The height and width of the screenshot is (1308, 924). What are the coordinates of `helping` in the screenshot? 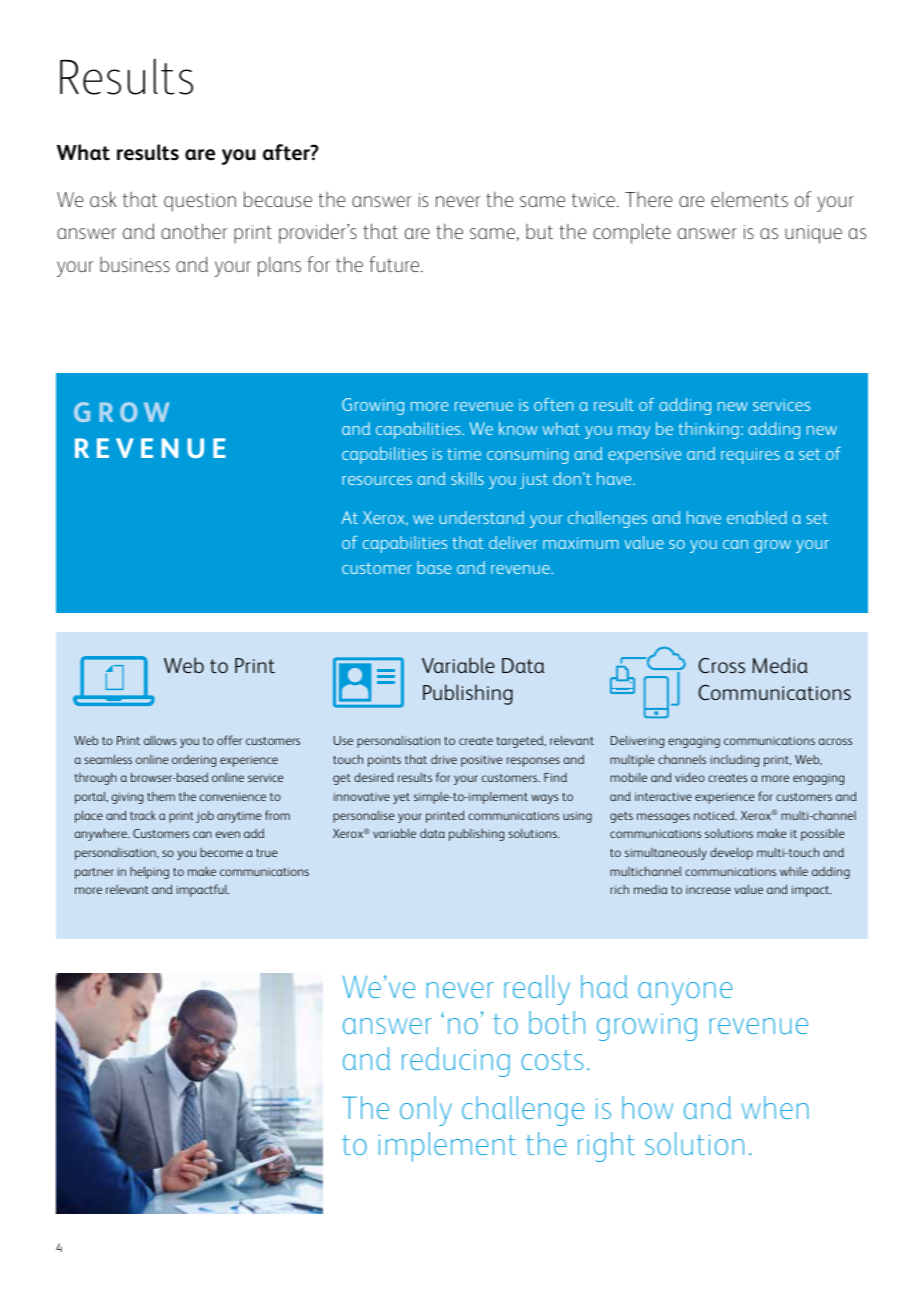 It's located at (149, 872).
